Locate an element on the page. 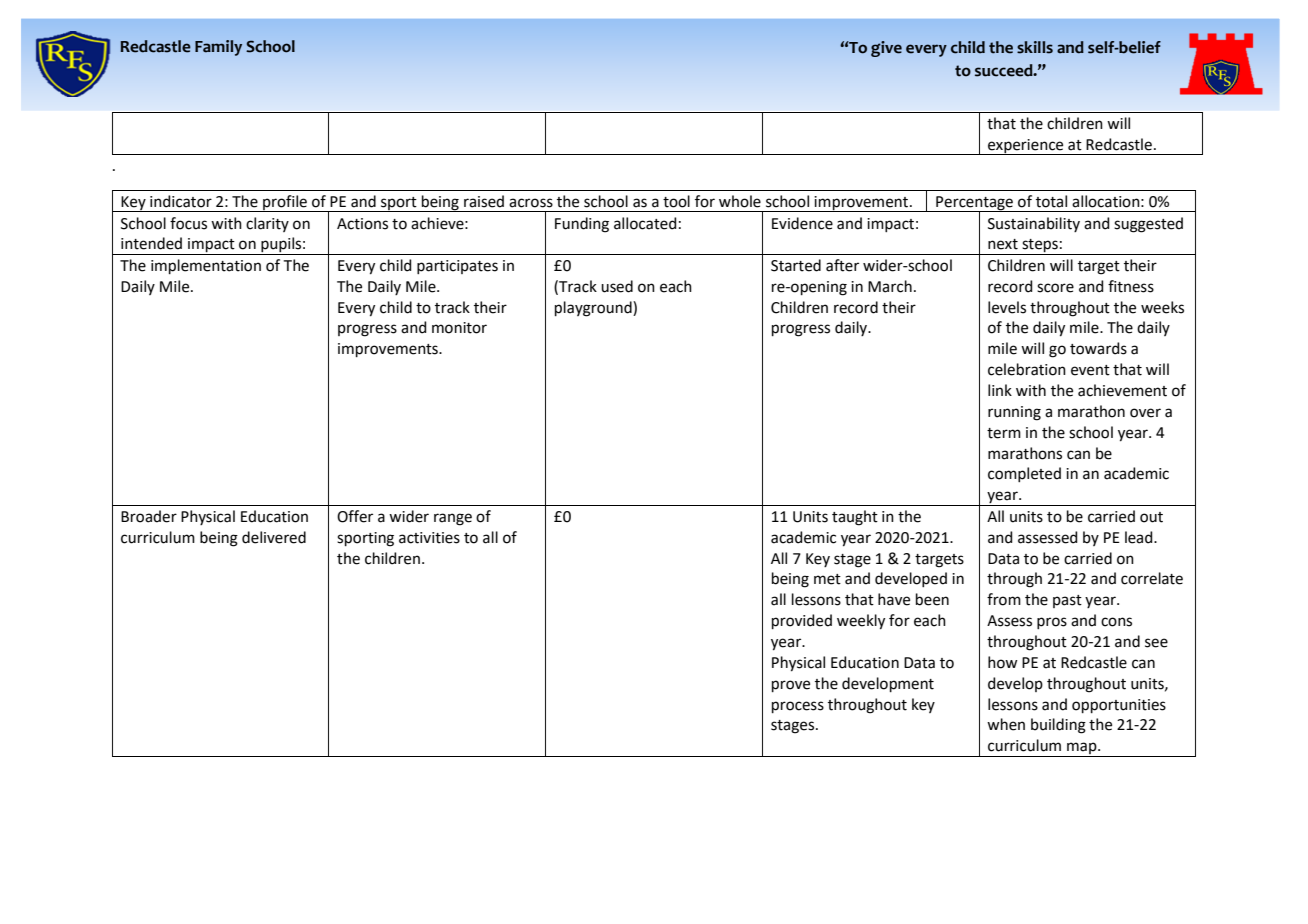 The width and height of the image is (1308, 924). completed is located at coordinates (1024, 474).
